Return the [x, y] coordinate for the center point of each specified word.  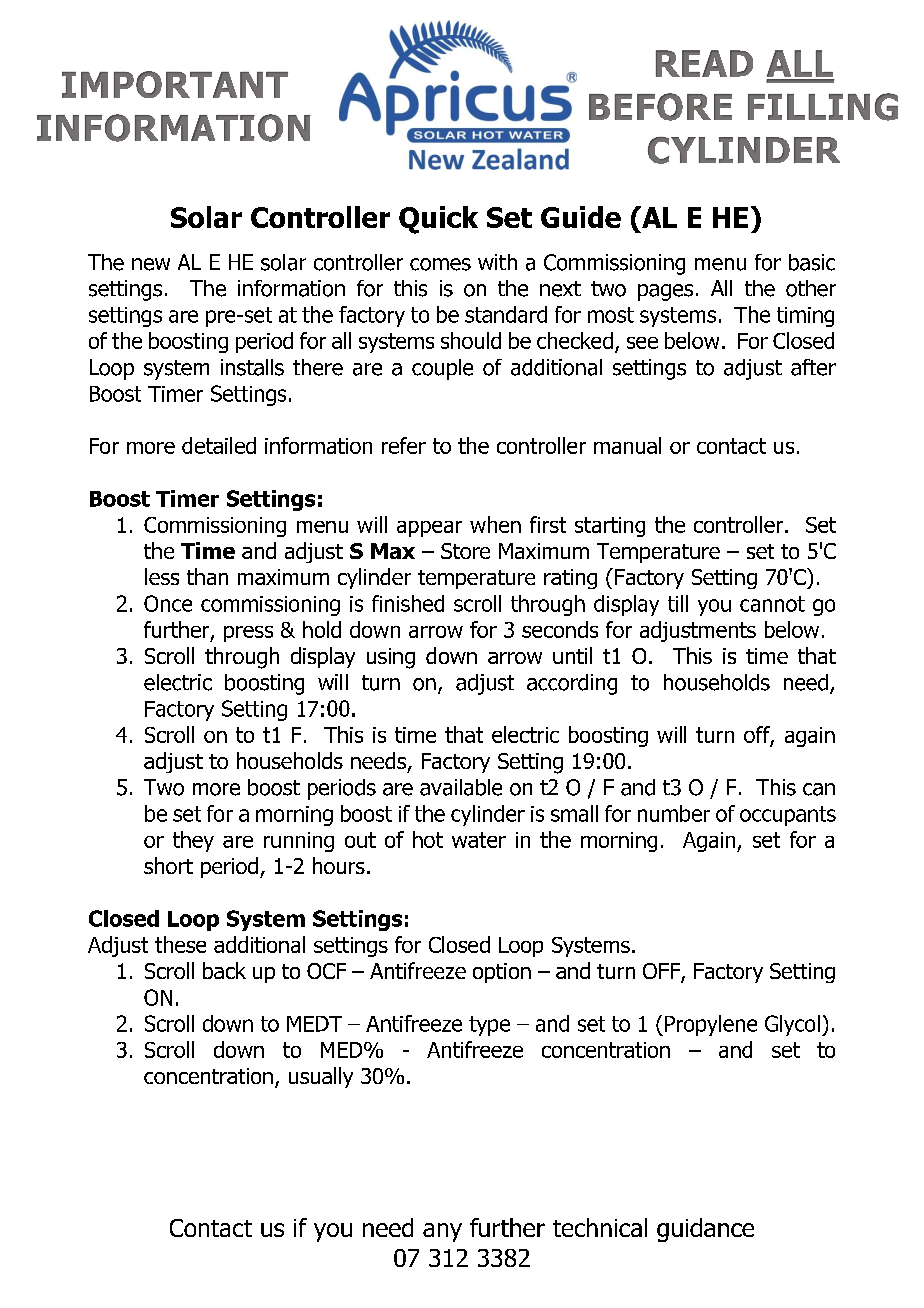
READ [704, 63]
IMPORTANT [175, 84]
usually [321, 1077]
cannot [772, 604]
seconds [560, 629]
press [248, 634]
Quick [438, 220]
